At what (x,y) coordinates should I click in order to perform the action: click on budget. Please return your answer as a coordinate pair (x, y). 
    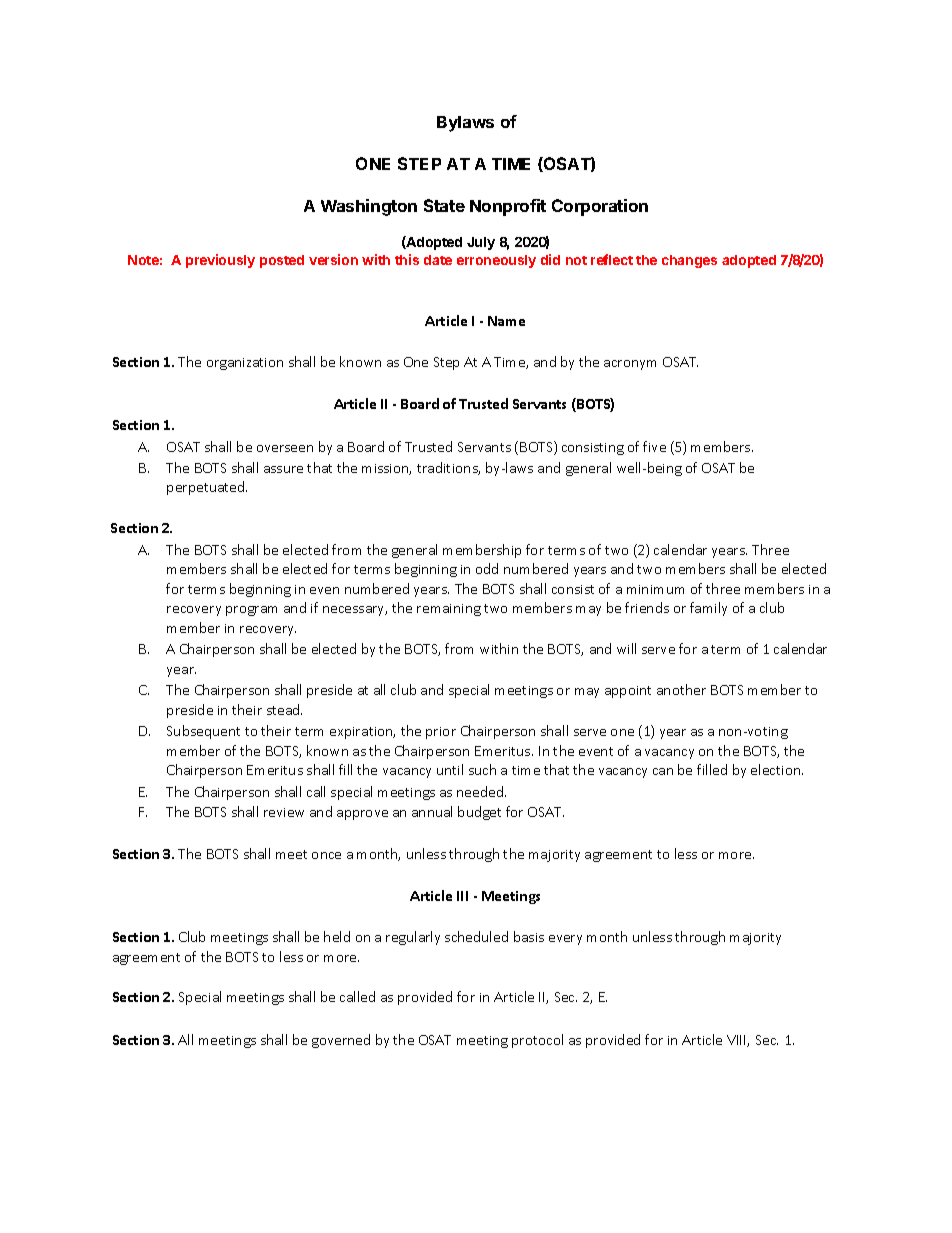
    Looking at the image, I should click on (479, 813).
